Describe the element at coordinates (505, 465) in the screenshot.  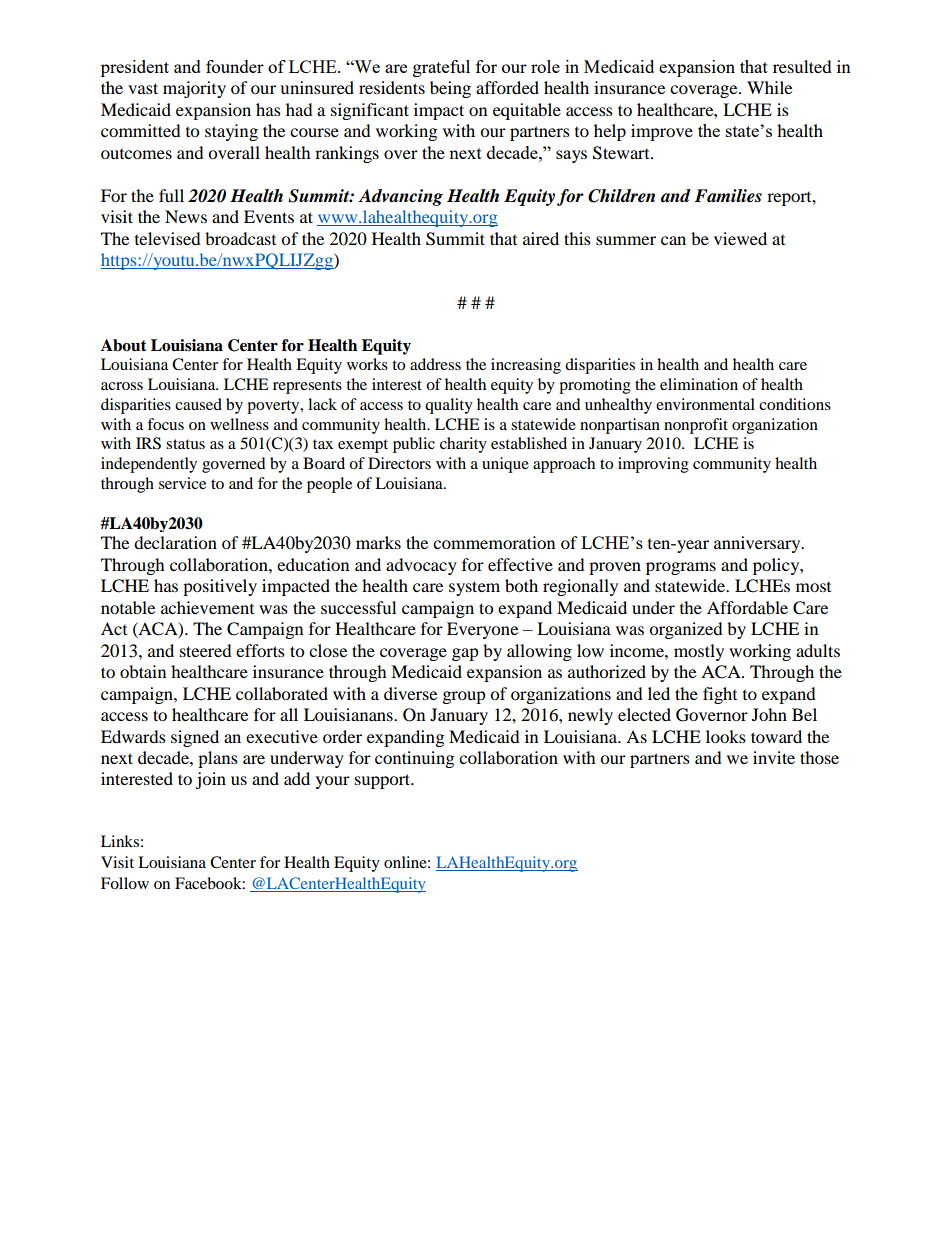
I see `unique` at that location.
